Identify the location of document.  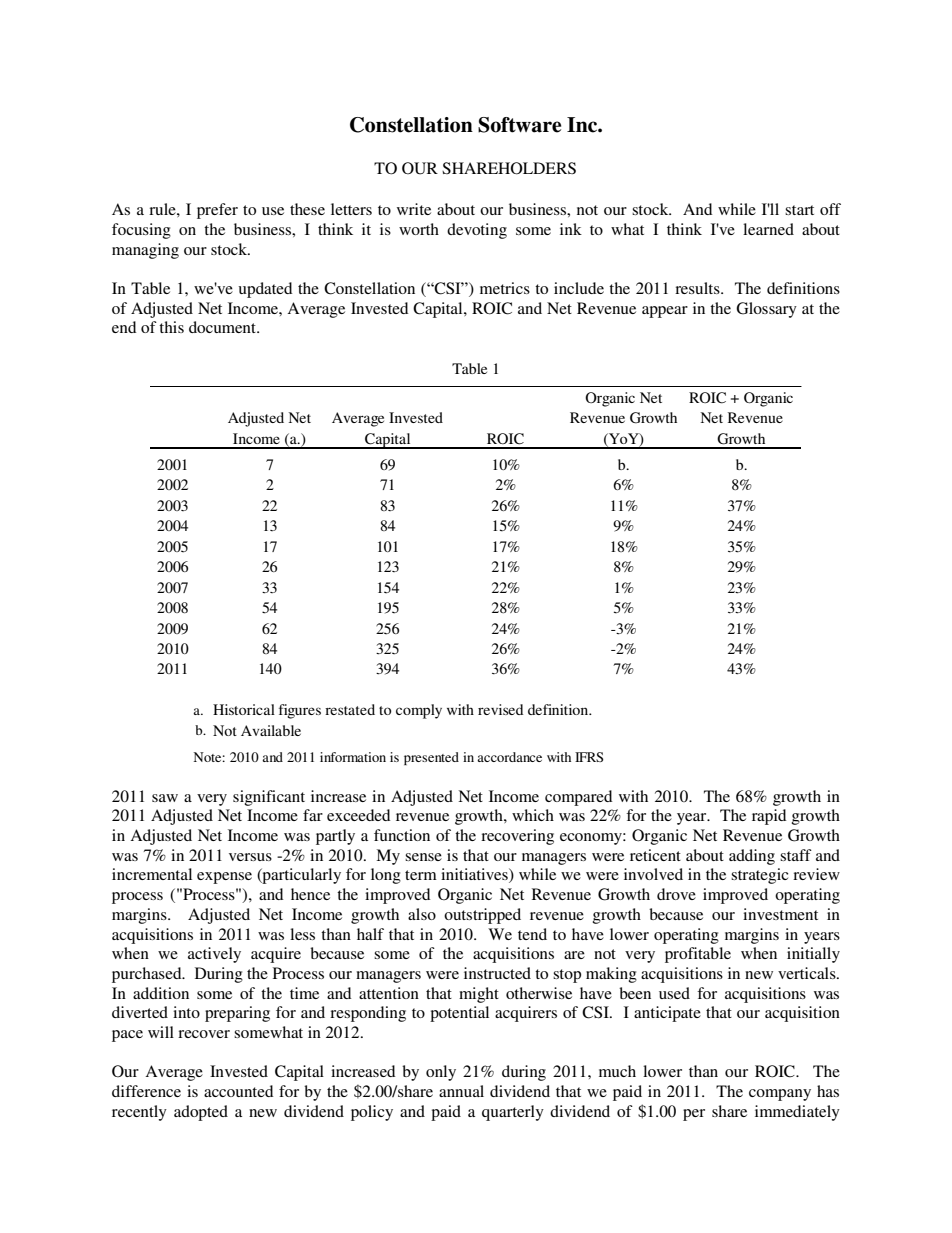
(224, 327).
